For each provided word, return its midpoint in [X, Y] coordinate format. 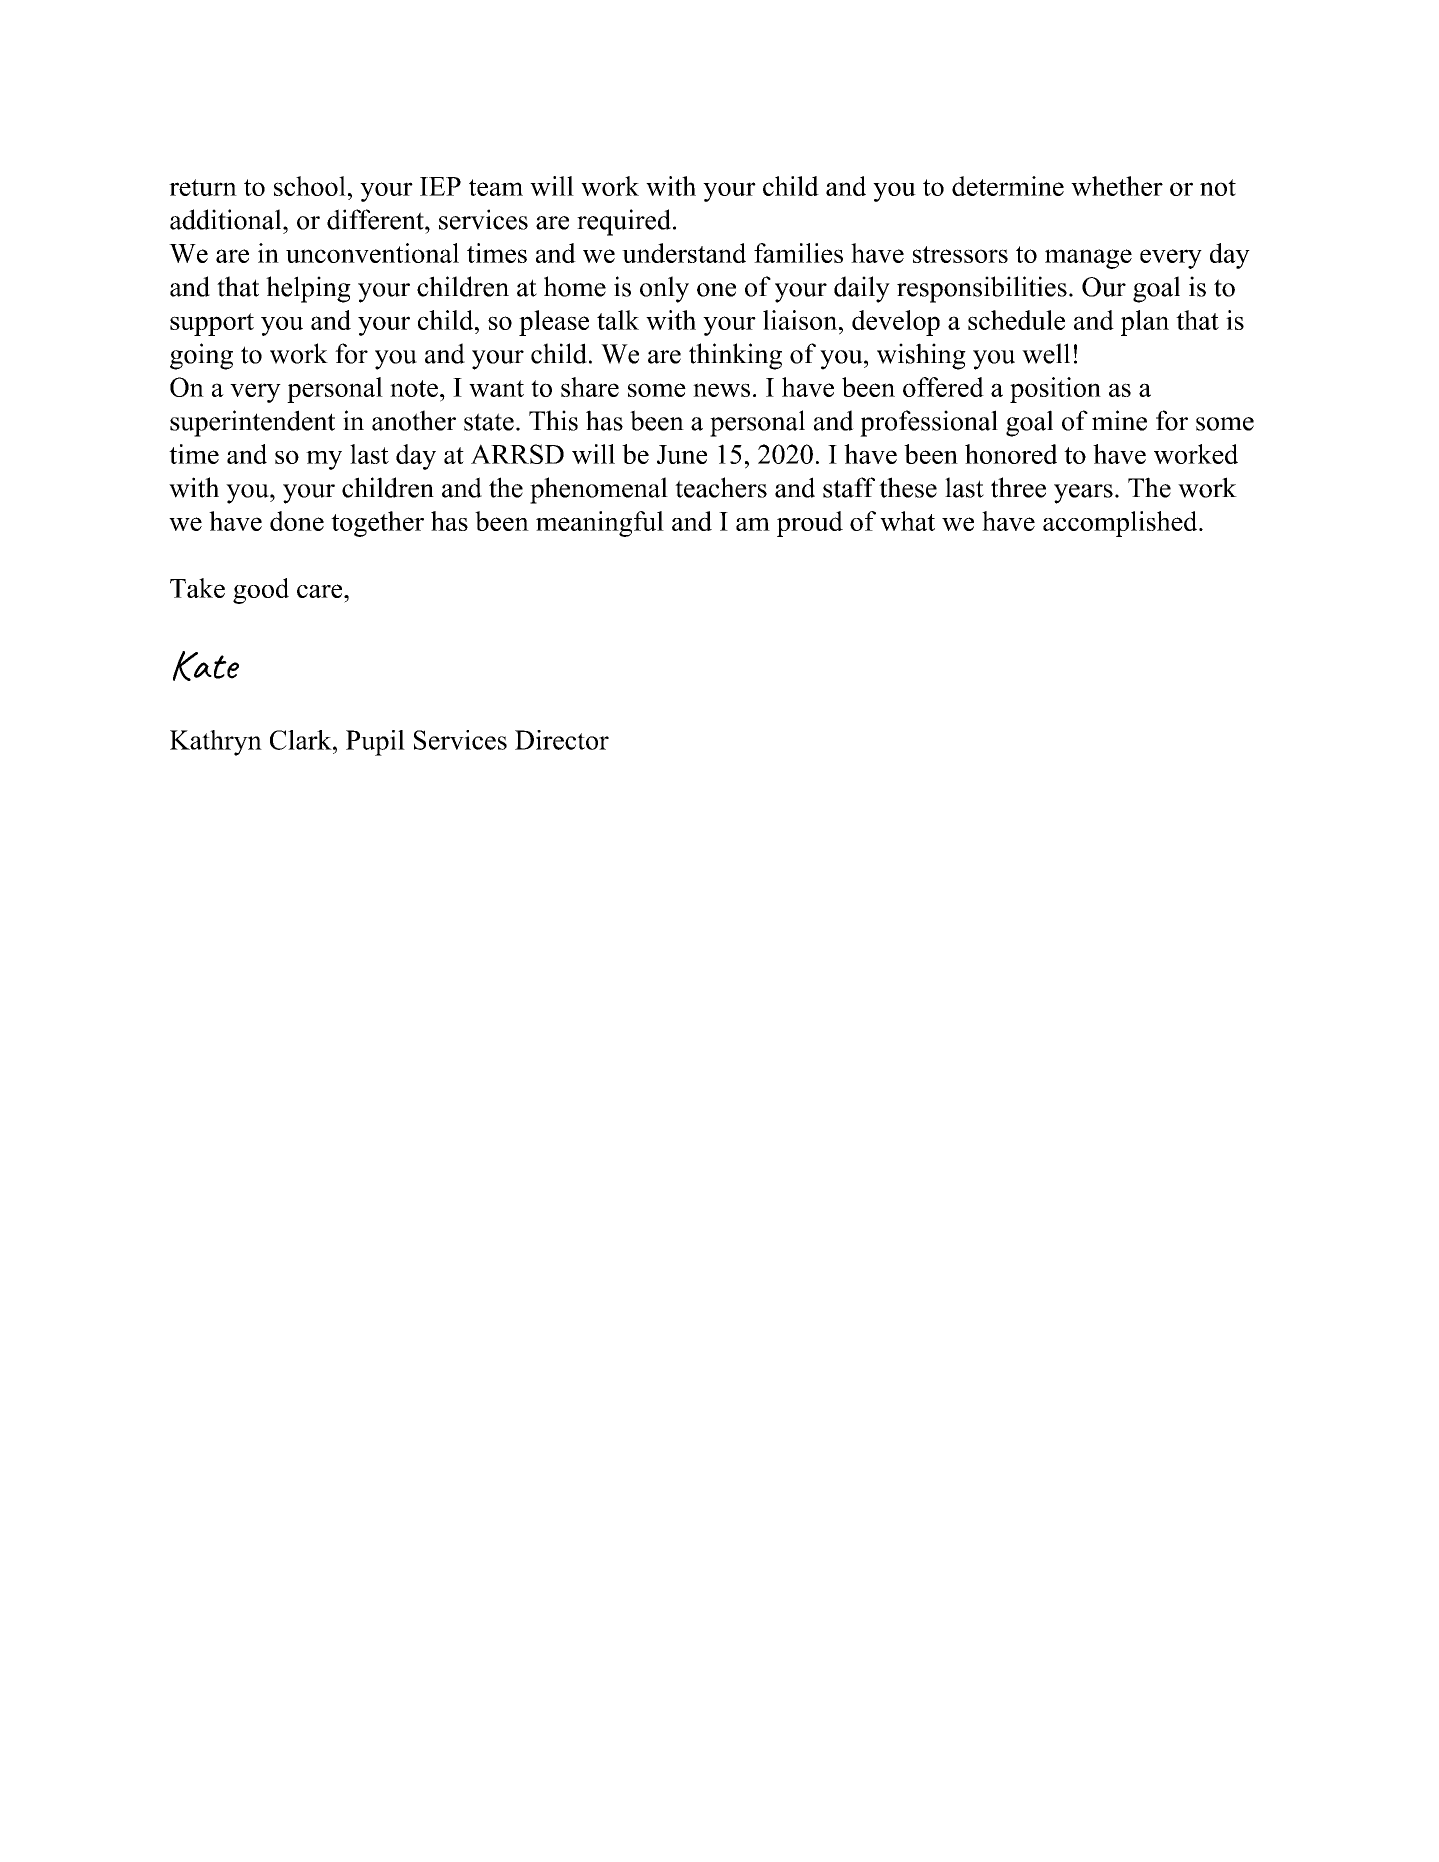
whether [1117, 186]
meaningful [600, 524]
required [625, 222]
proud [810, 524]
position [1055, 390]
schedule [1016, 320]
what [907, 521]
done [297, 521]
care [321, 591]
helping [308, 289]
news [721, 390]
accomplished [1121, 524]
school [310, 186]
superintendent [252, 423]
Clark [302, 740]
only [664, 289]
